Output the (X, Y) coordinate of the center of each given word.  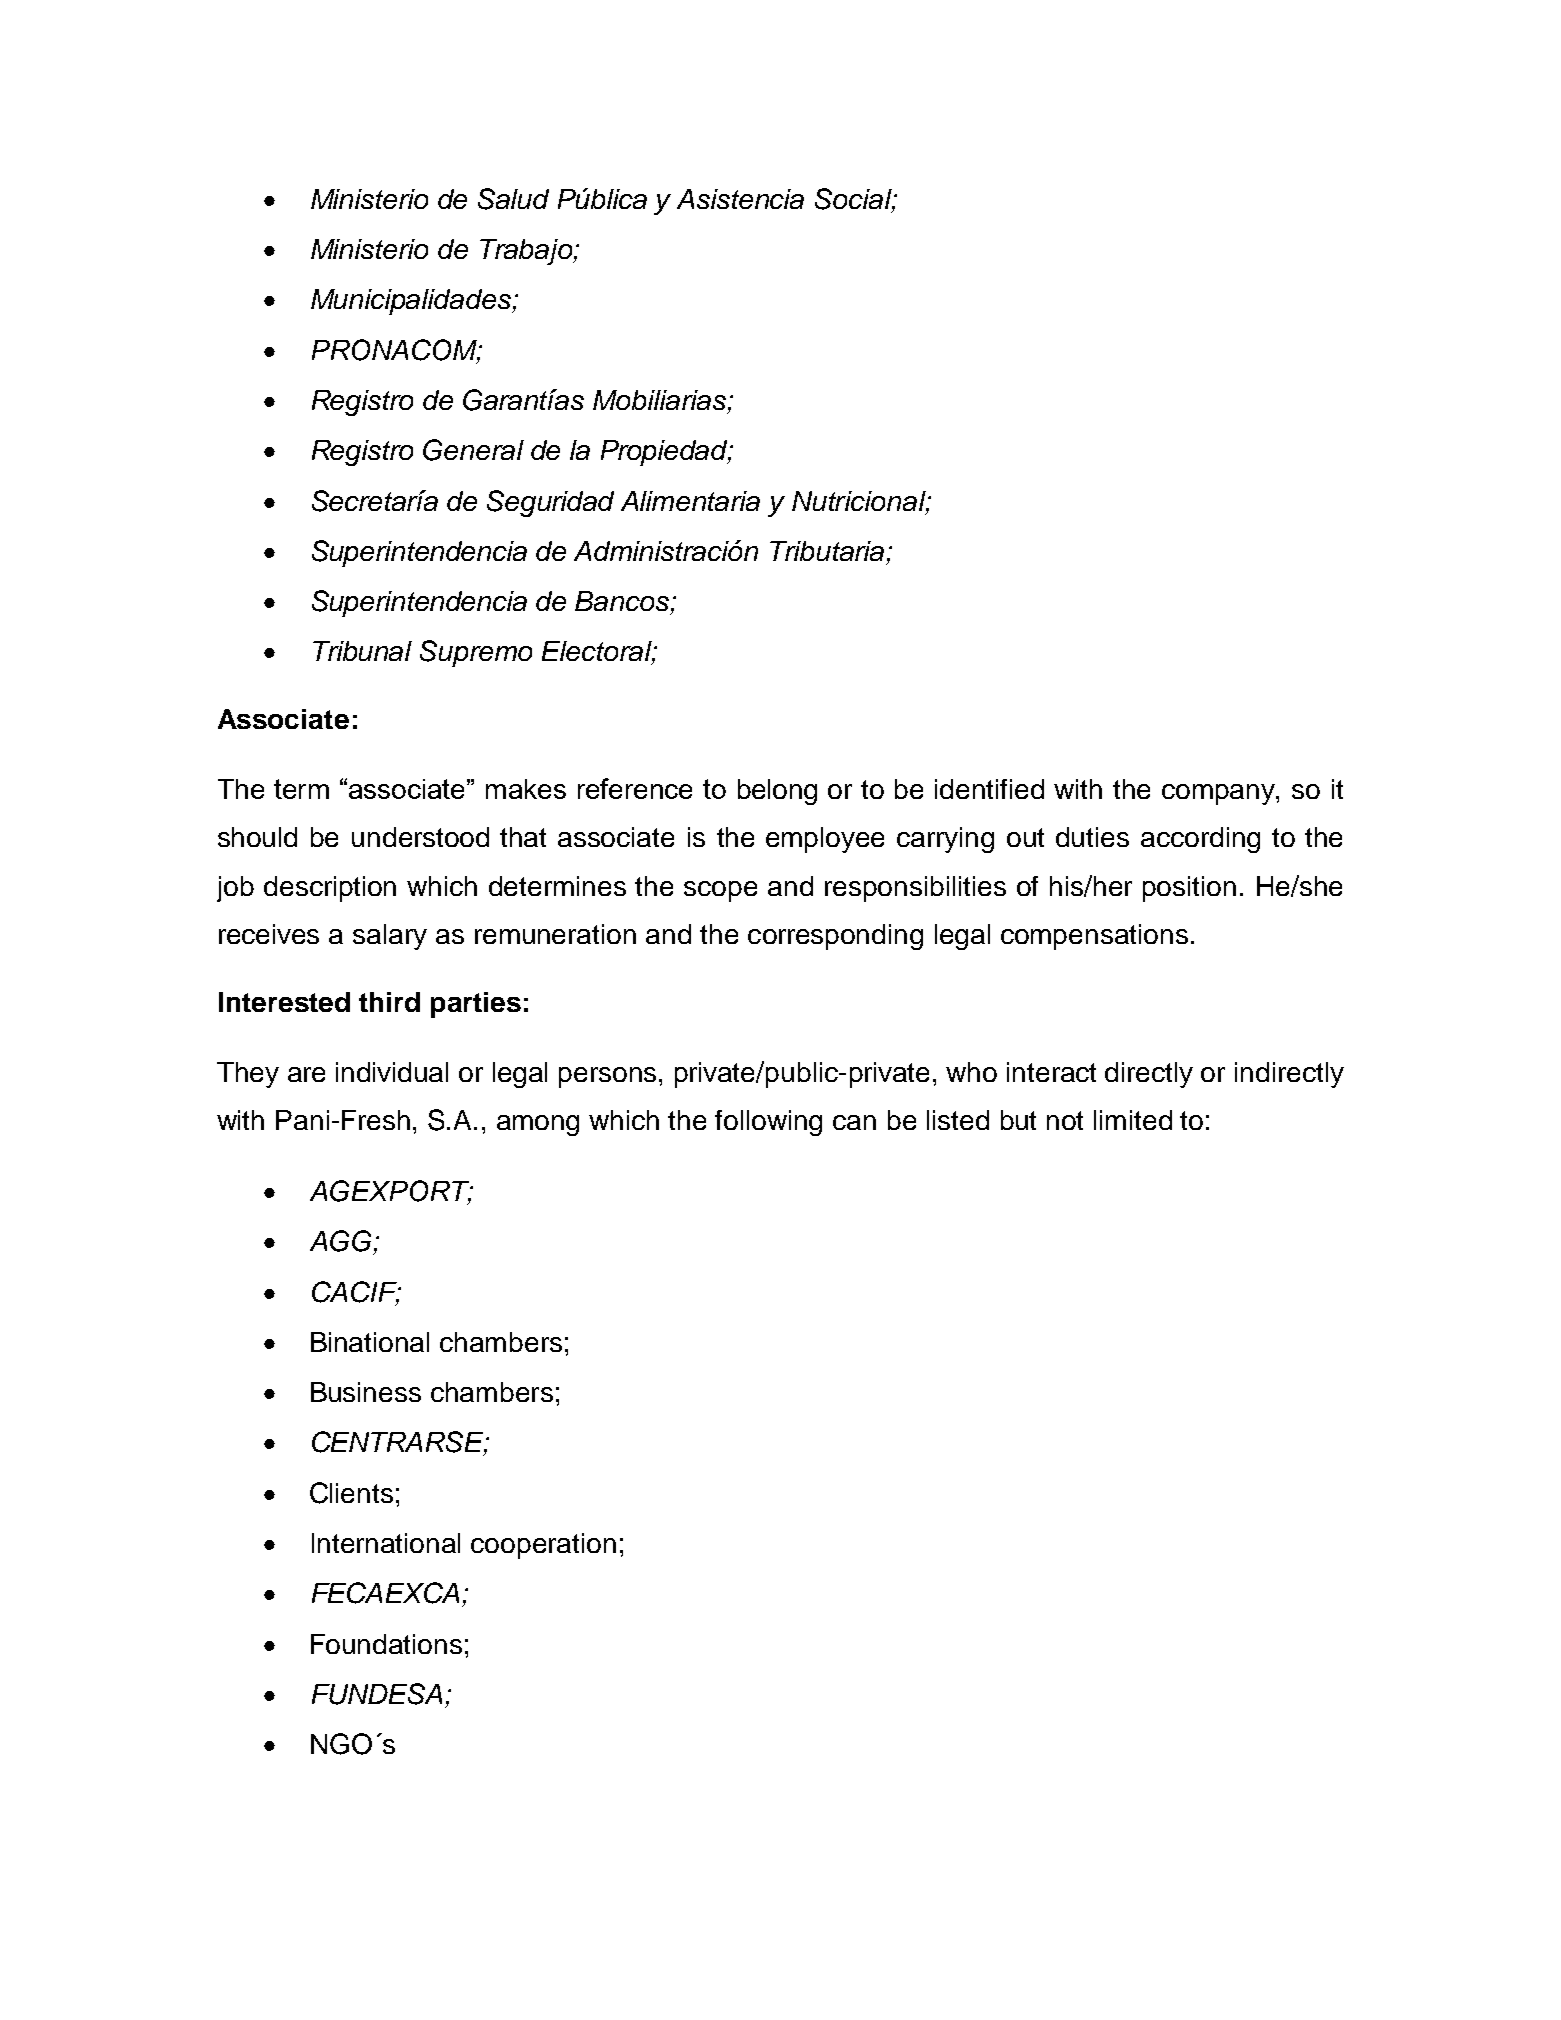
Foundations (386, 1644)
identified (989, 789)
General (473, 450)
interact (1051, 1072)
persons (607, 1077)
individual (392, 1072)
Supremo (476, 653)
